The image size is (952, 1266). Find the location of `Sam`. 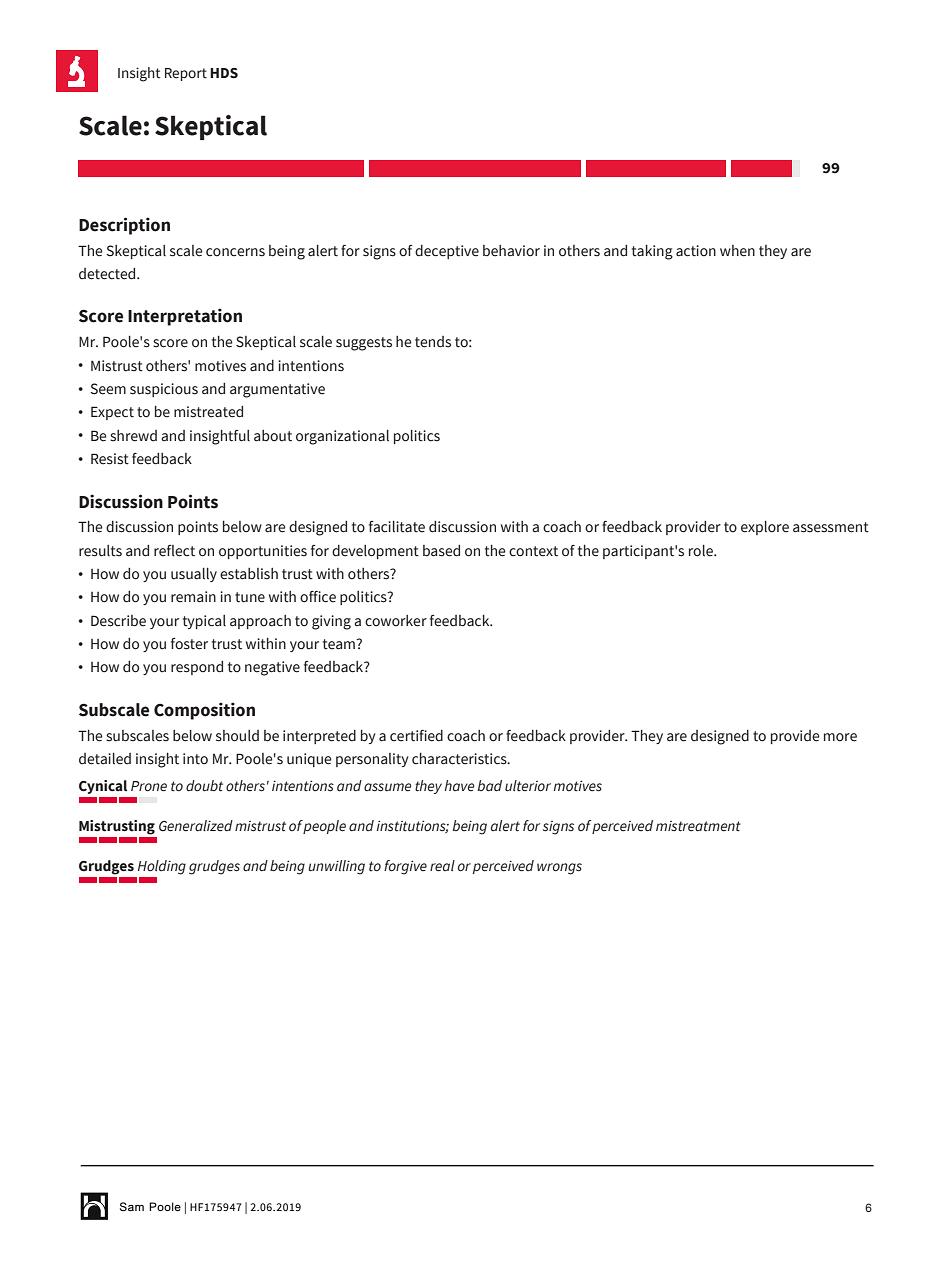

Sam is located at coordinates (132, 1206).
